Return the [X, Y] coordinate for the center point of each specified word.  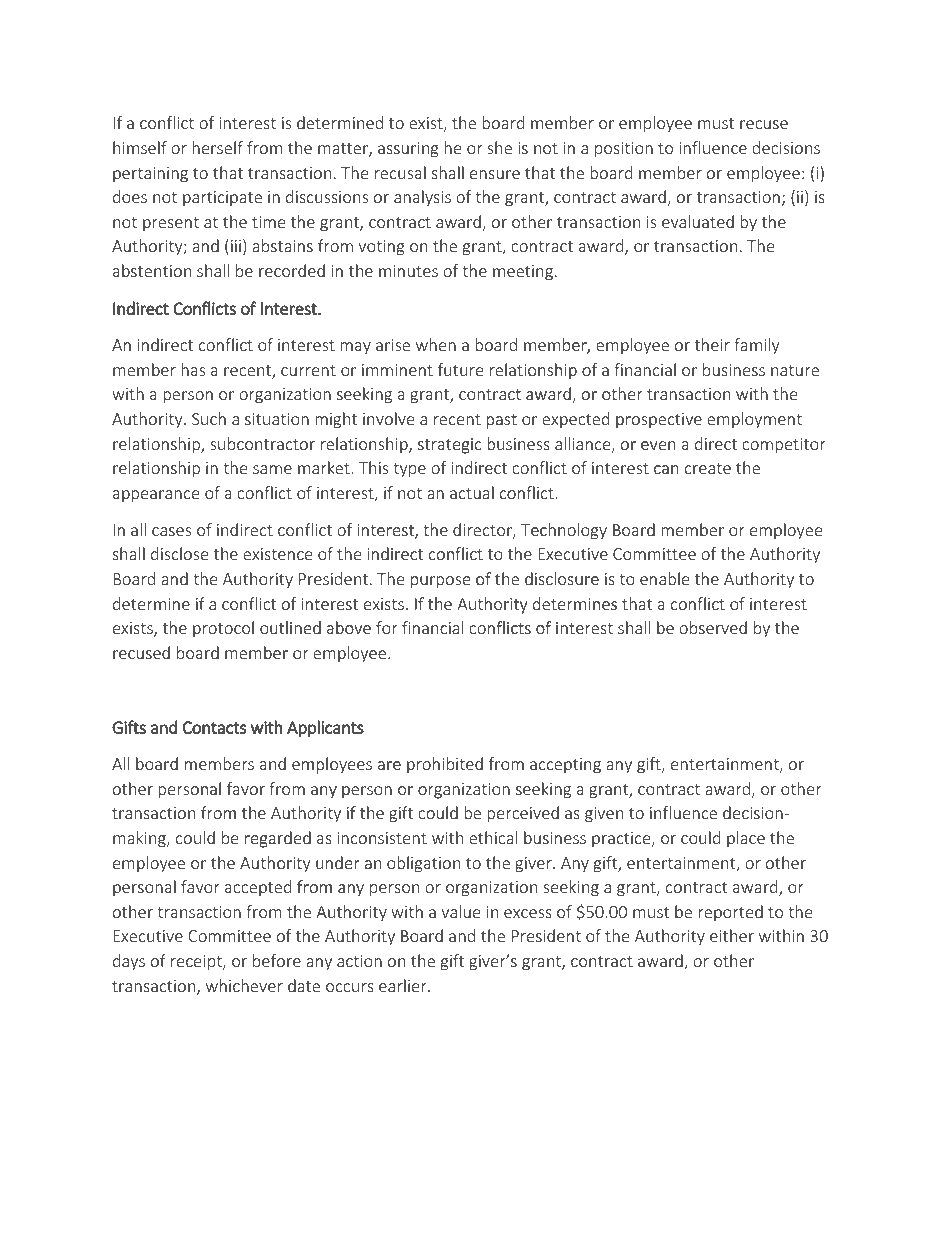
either [732, 935]
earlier [404, 985]
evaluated [698, 221]
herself [217, 147]
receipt [197, 963]
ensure [495, 174]
